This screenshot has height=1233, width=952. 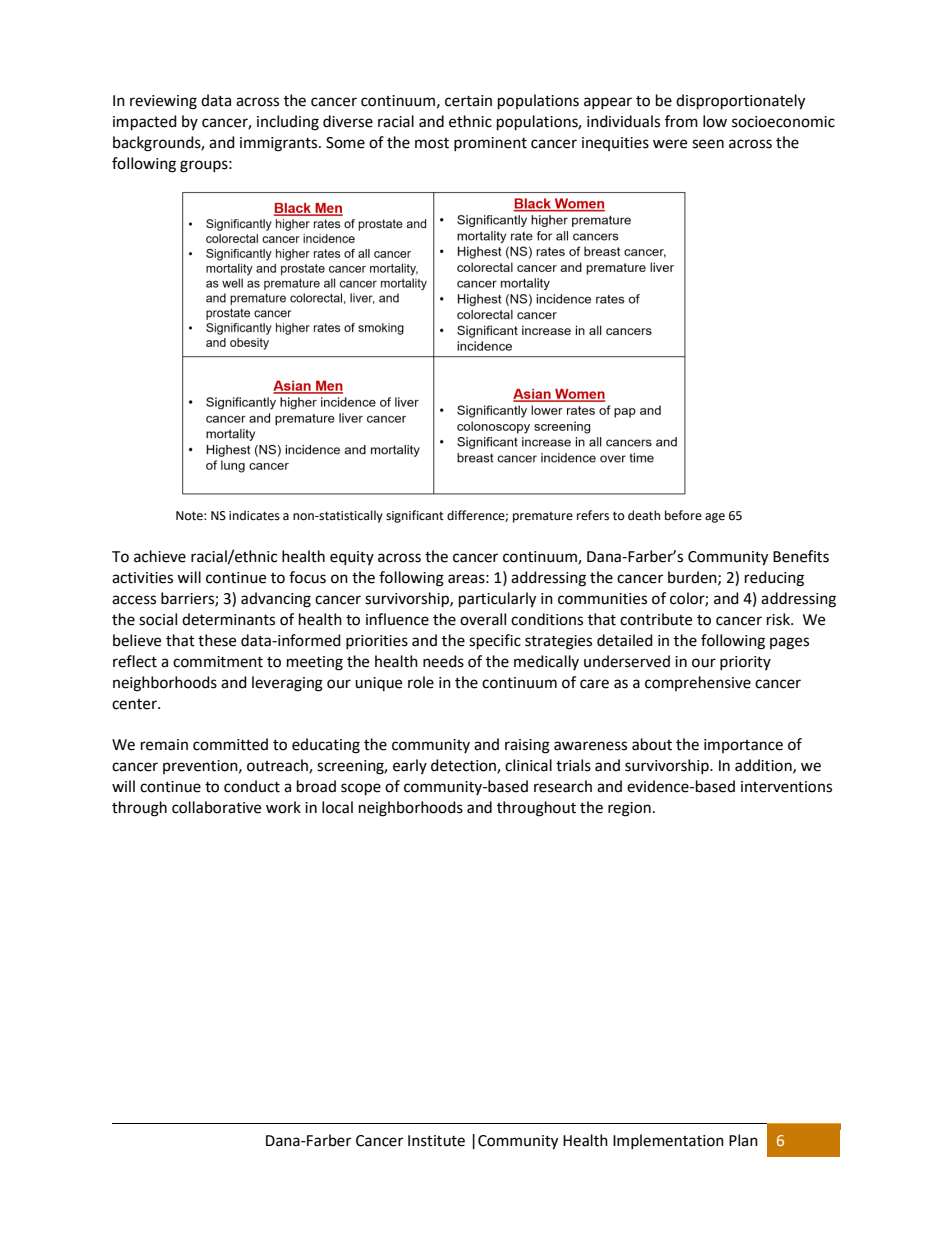 I want to click on Implementation, so click(x=668, y=1141).
